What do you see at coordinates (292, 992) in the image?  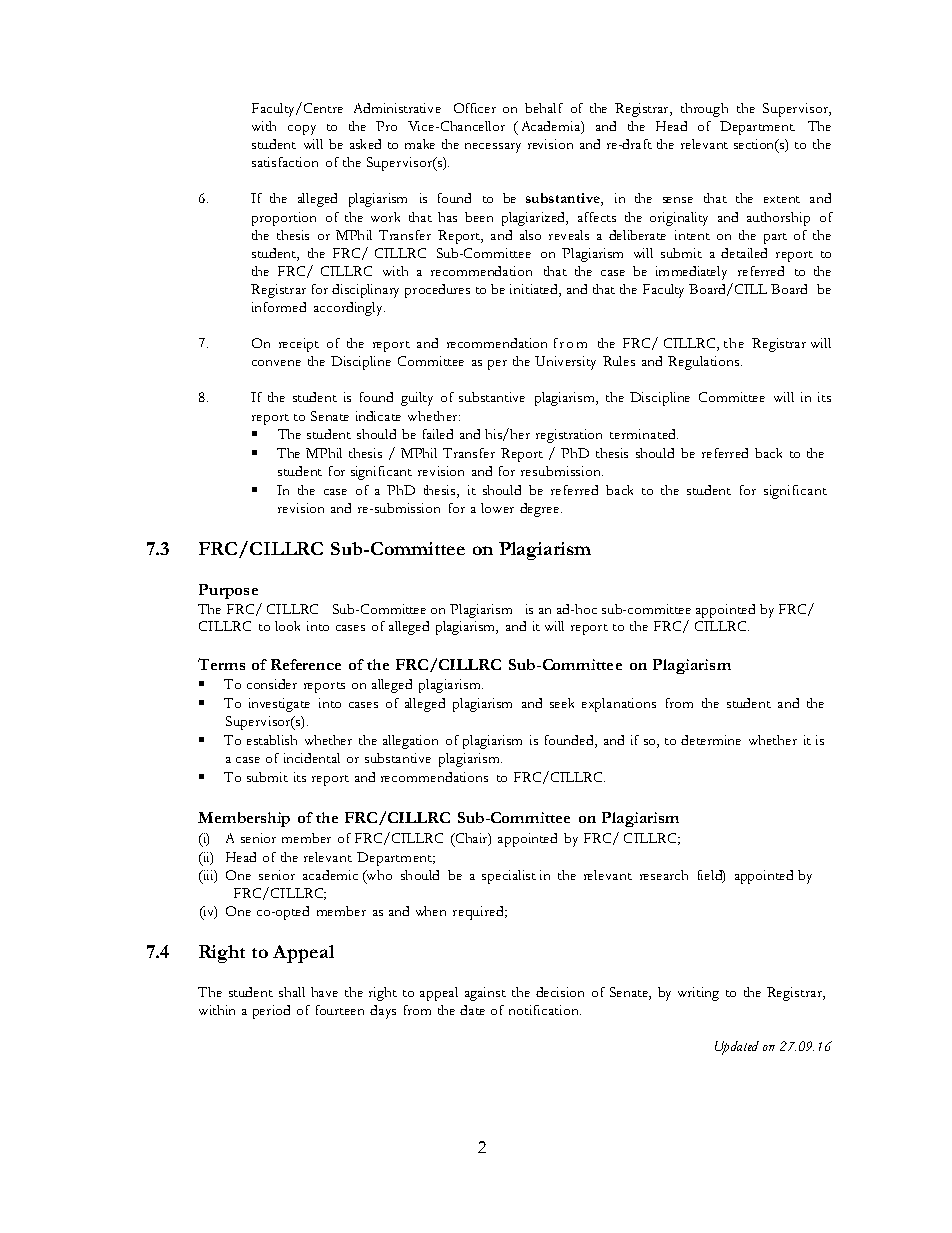 I see `shall` at bounding box center [292, 992].
